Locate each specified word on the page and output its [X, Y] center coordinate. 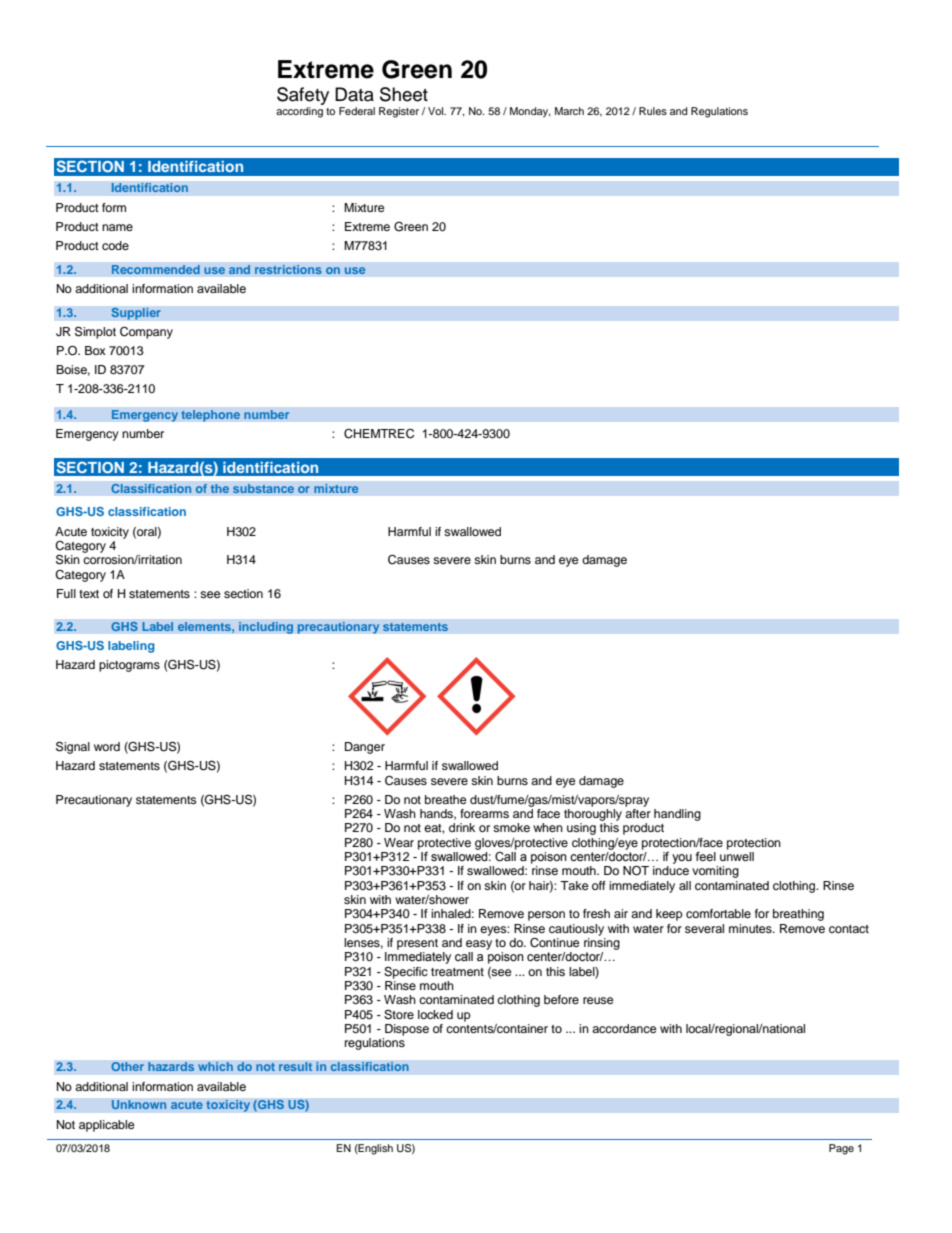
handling [677, 815]
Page [841, 1149]
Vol [437, 111]
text [89, 594]
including [266, 628]
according [299, 112]
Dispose [407, 1030]
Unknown [139, 1105]
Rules [653, 111]
